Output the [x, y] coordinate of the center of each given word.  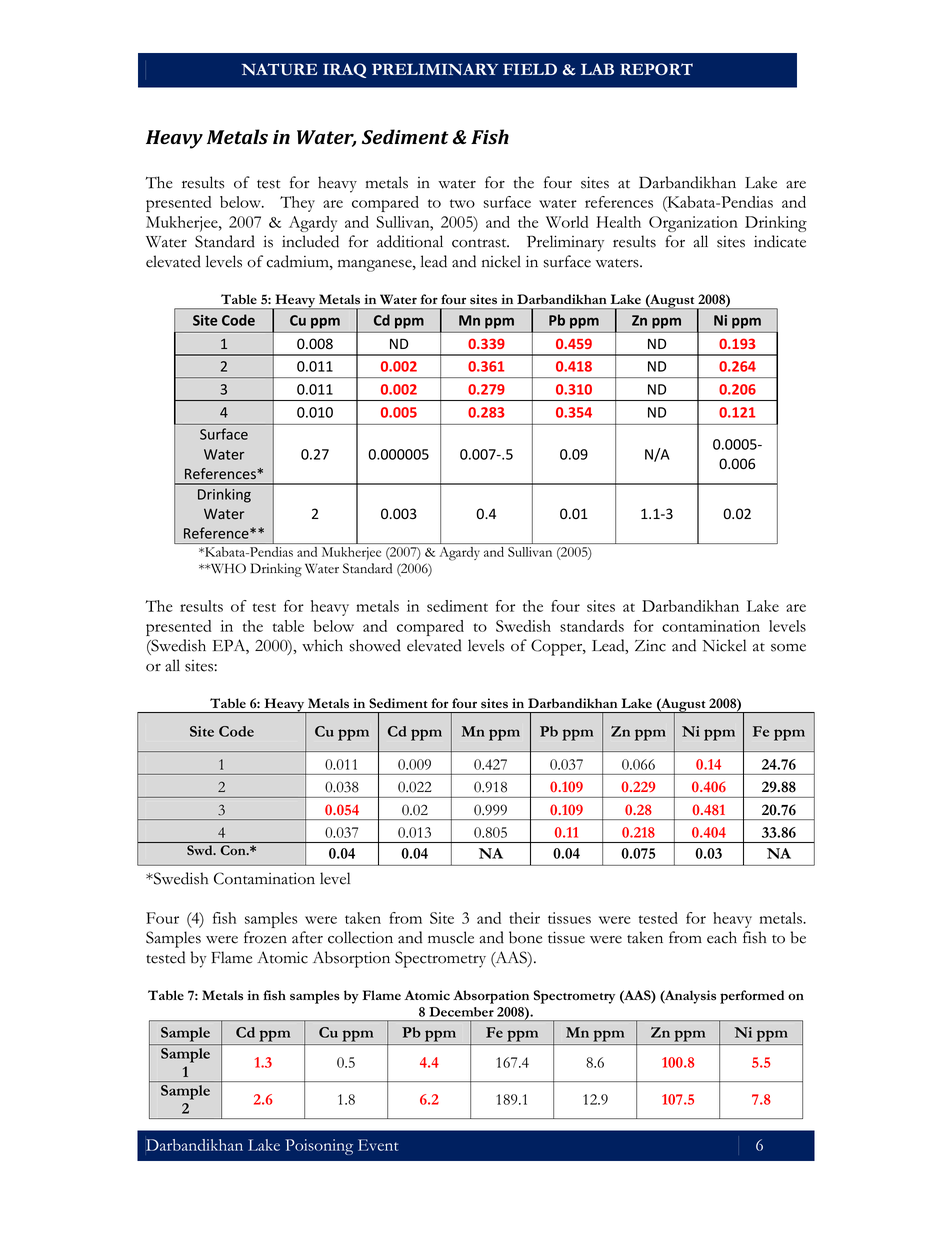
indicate [780, 241]
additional [410, 241]
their [524, 918]
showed [375, 645]
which [322, 645]
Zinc [650, 646]
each [722, 937]
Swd [201, 850]
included [310, 241]
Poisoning [319, 1147]
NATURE [280, 69]
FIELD [530, 69]
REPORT [656, 69]
